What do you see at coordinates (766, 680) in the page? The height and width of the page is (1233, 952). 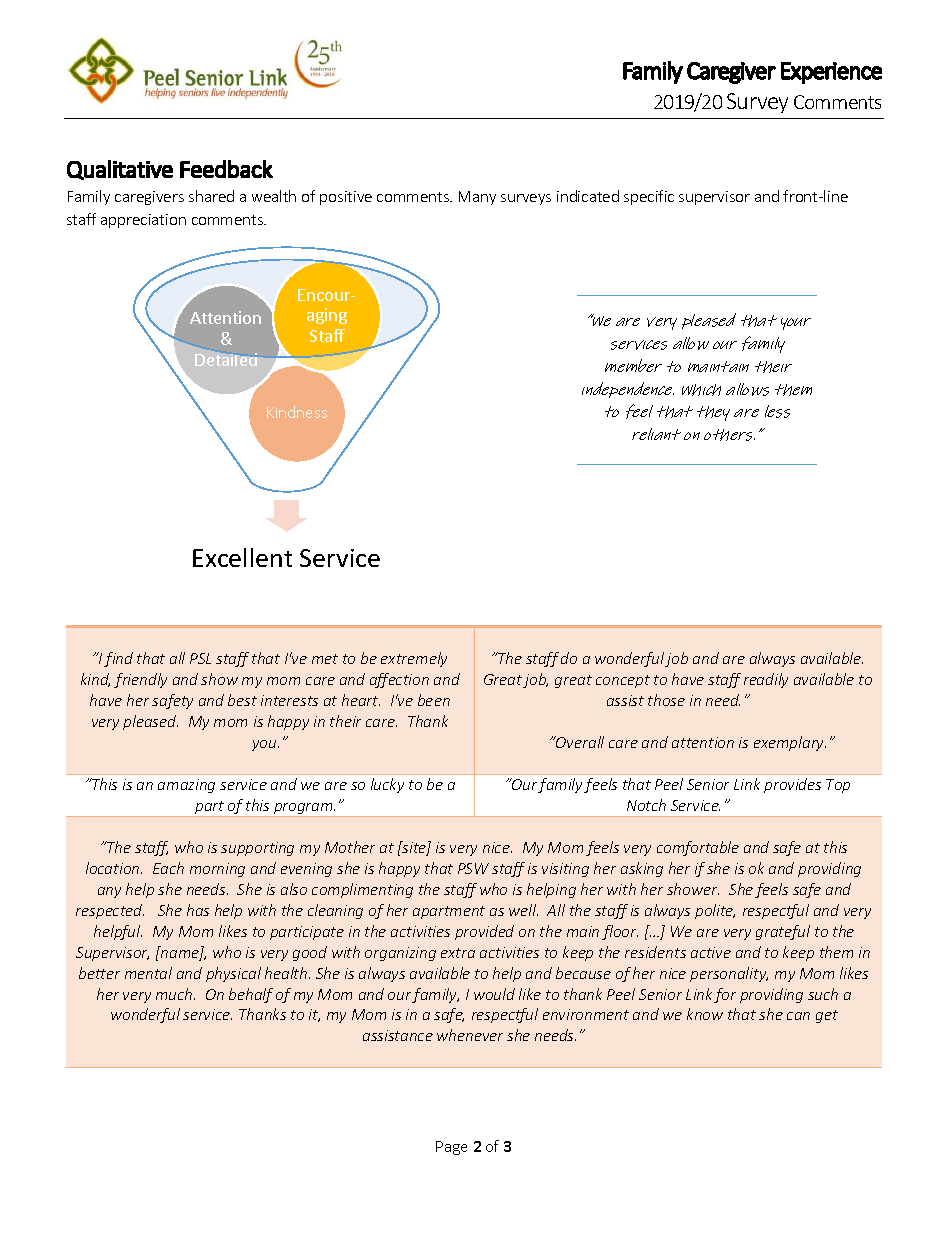 I see `readily` at bounding box center [766, 680].
